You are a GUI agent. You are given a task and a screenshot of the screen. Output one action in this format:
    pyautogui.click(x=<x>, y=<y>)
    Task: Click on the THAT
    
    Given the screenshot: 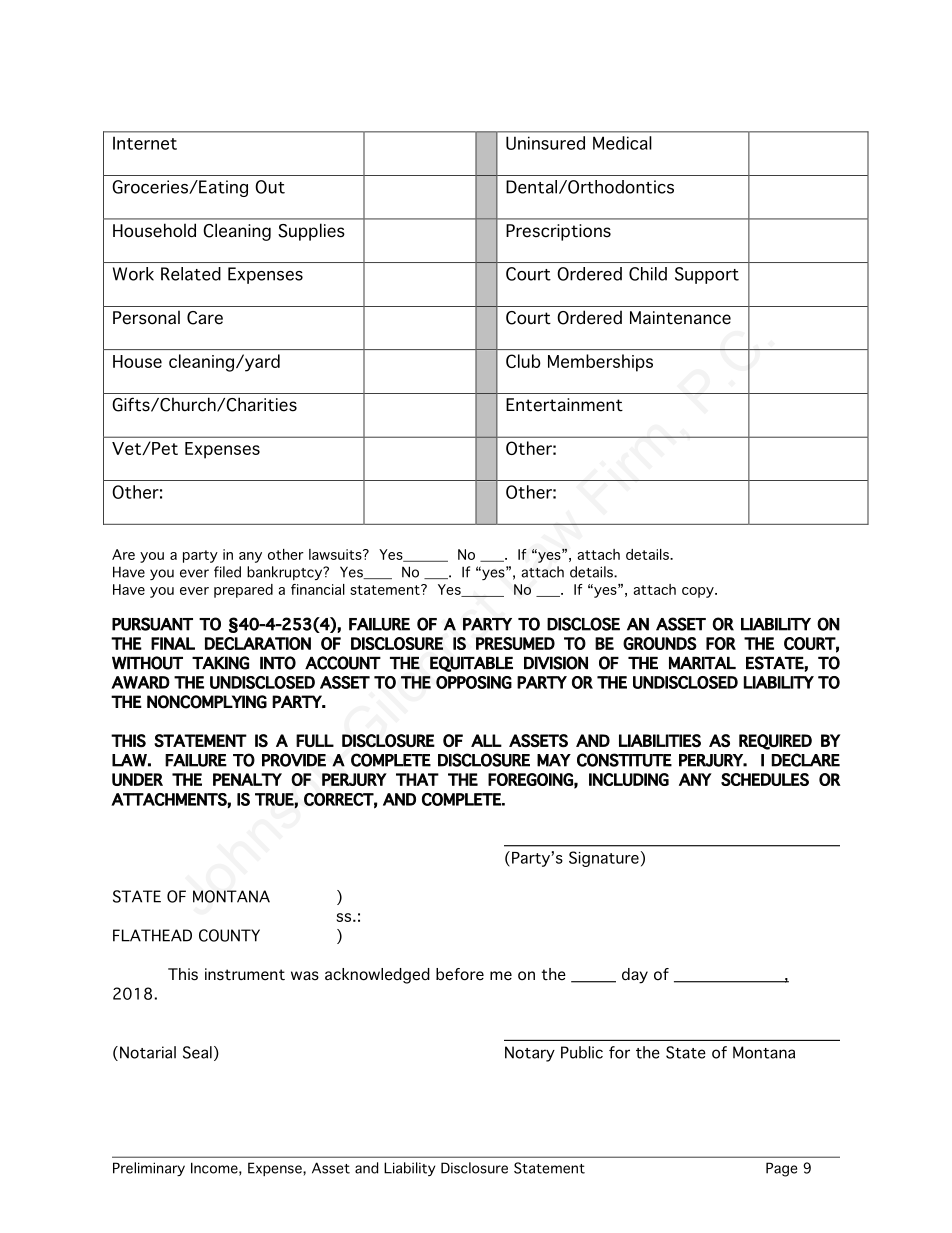 What is the action you would take?
    pyautogui.click(x=417, y=779)
